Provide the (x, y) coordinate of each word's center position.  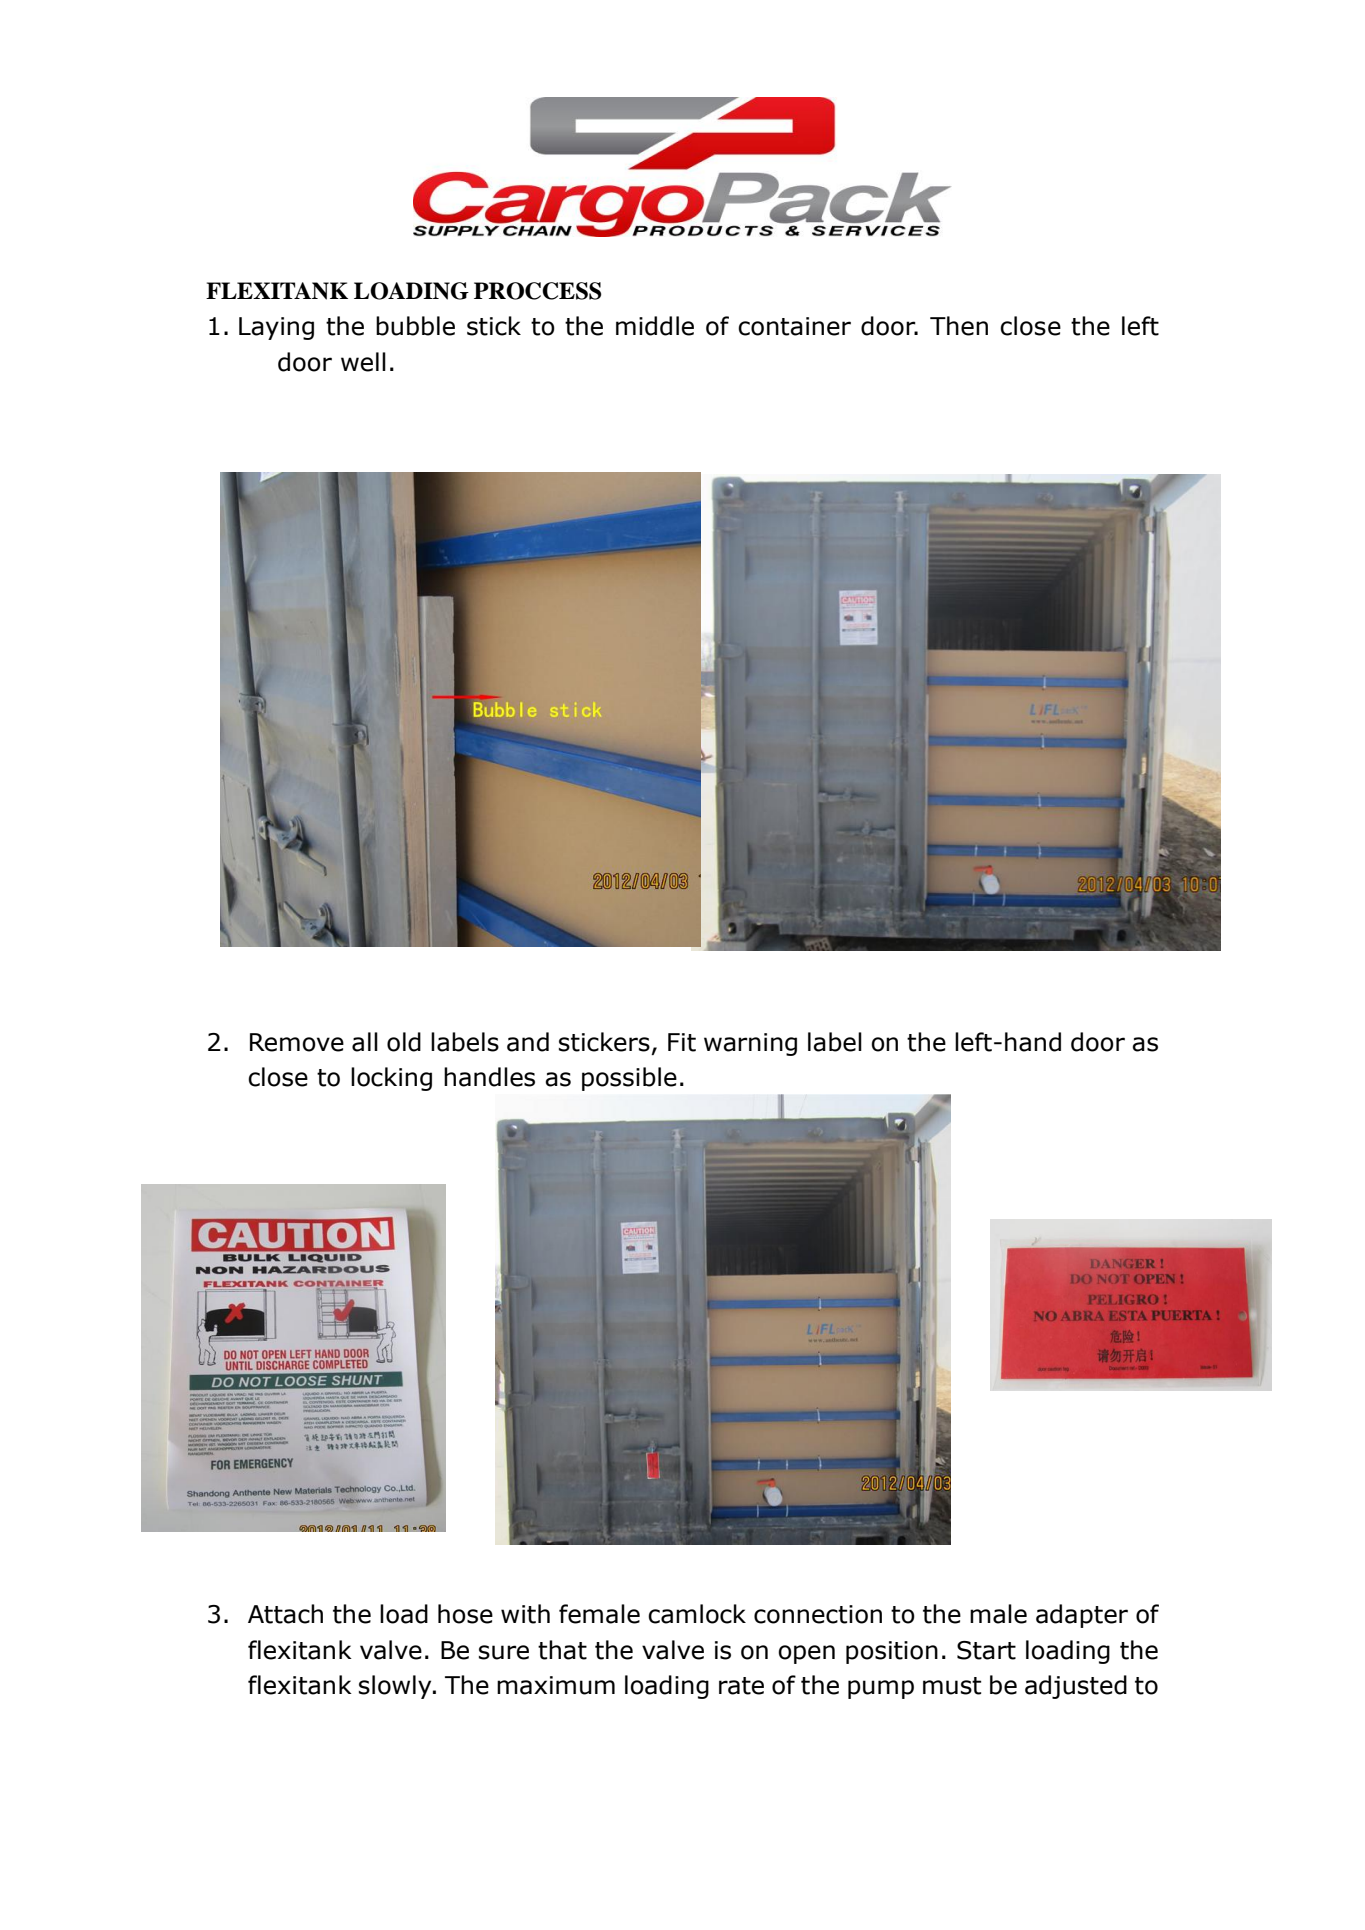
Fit (682, 1042)
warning (750, 1044)
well (363, 362)
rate (741, 1686)
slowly (396, 1687)
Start (986, 1650)
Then (959, 326)
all (365, 1042)
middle (655, 326)
